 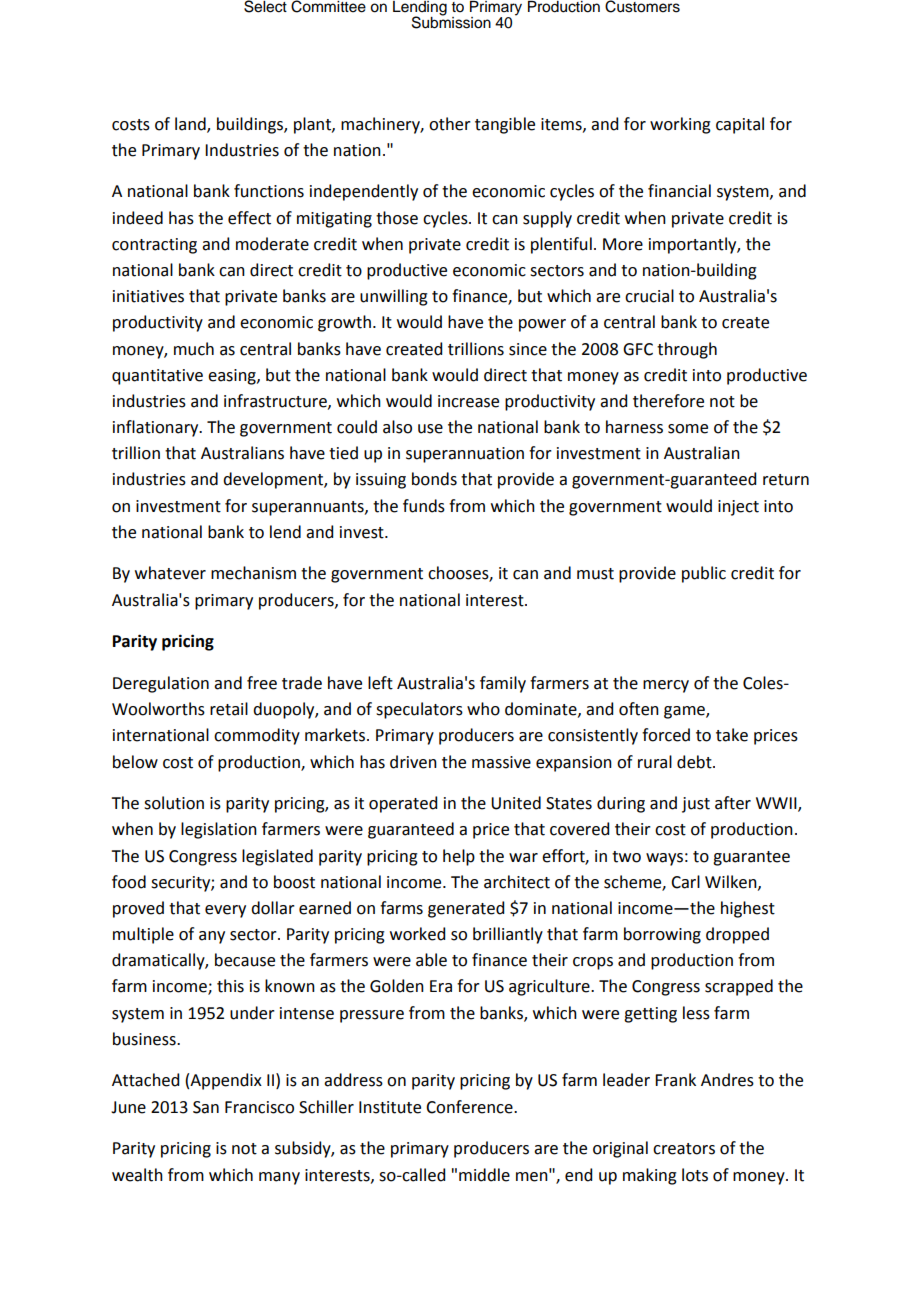 What do you see at coordinates (468, 401) in the screenshot?
I see `increase` at bounding box center [468, 401].
